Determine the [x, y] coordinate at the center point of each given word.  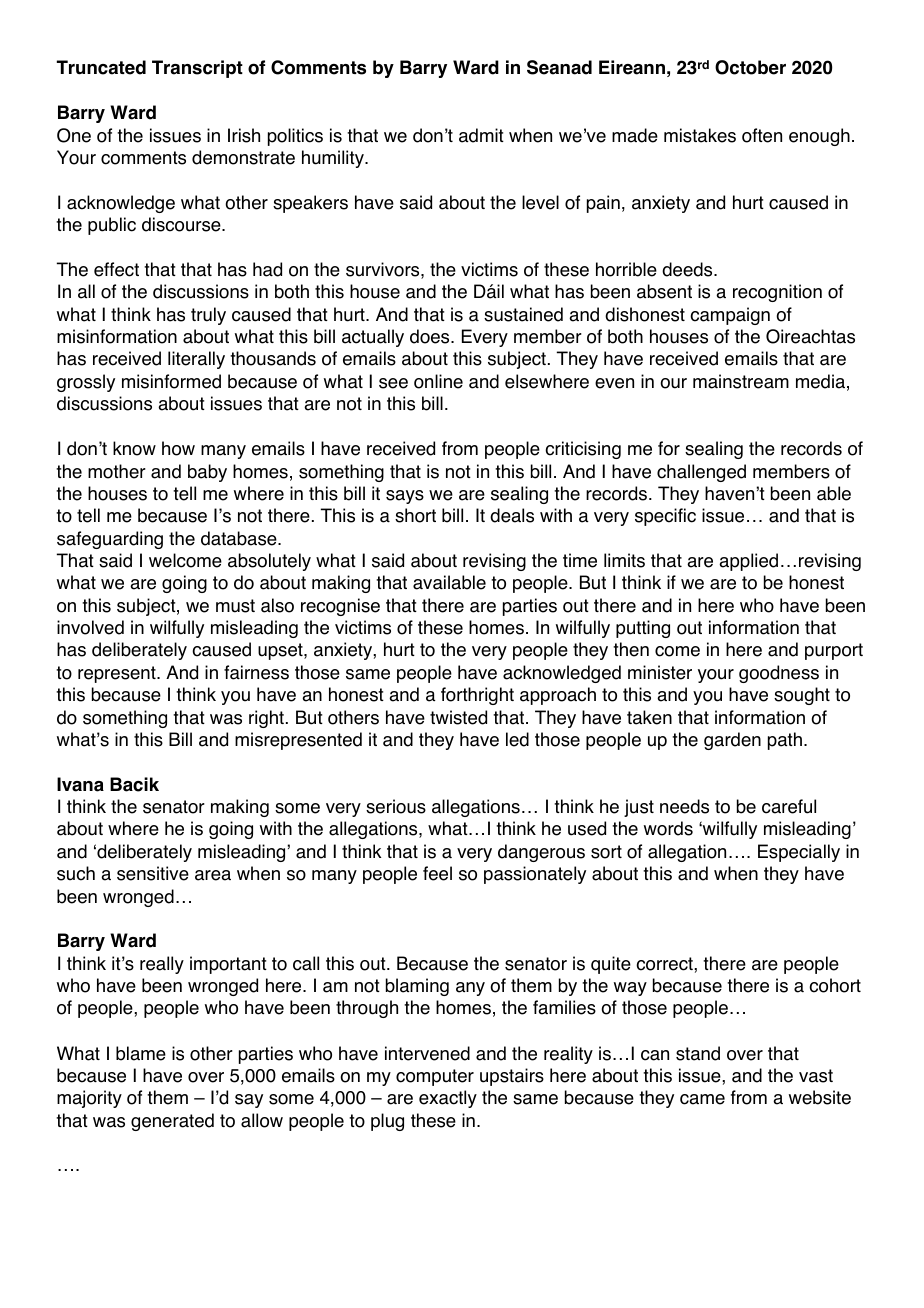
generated [172, 1122]
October [750, 67]
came [702, 1099]
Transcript [197, 69]
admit [481, 135]
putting [643, 629]
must [235, 606]
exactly [448, 1099]
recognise [340, 607]
